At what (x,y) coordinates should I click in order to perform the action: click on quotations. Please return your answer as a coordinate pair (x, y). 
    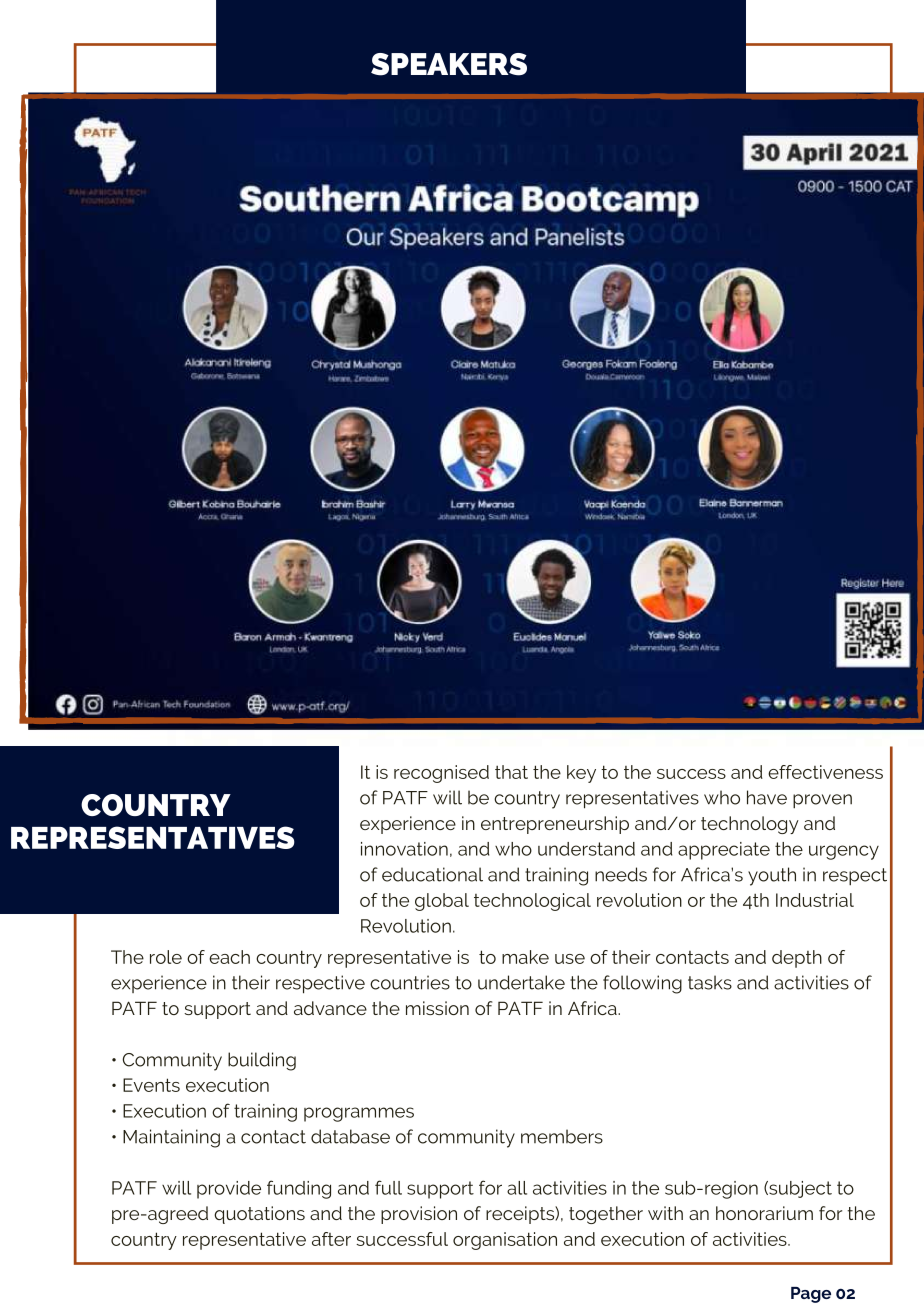
    Looking at the image, I should click on (259, 1215).
